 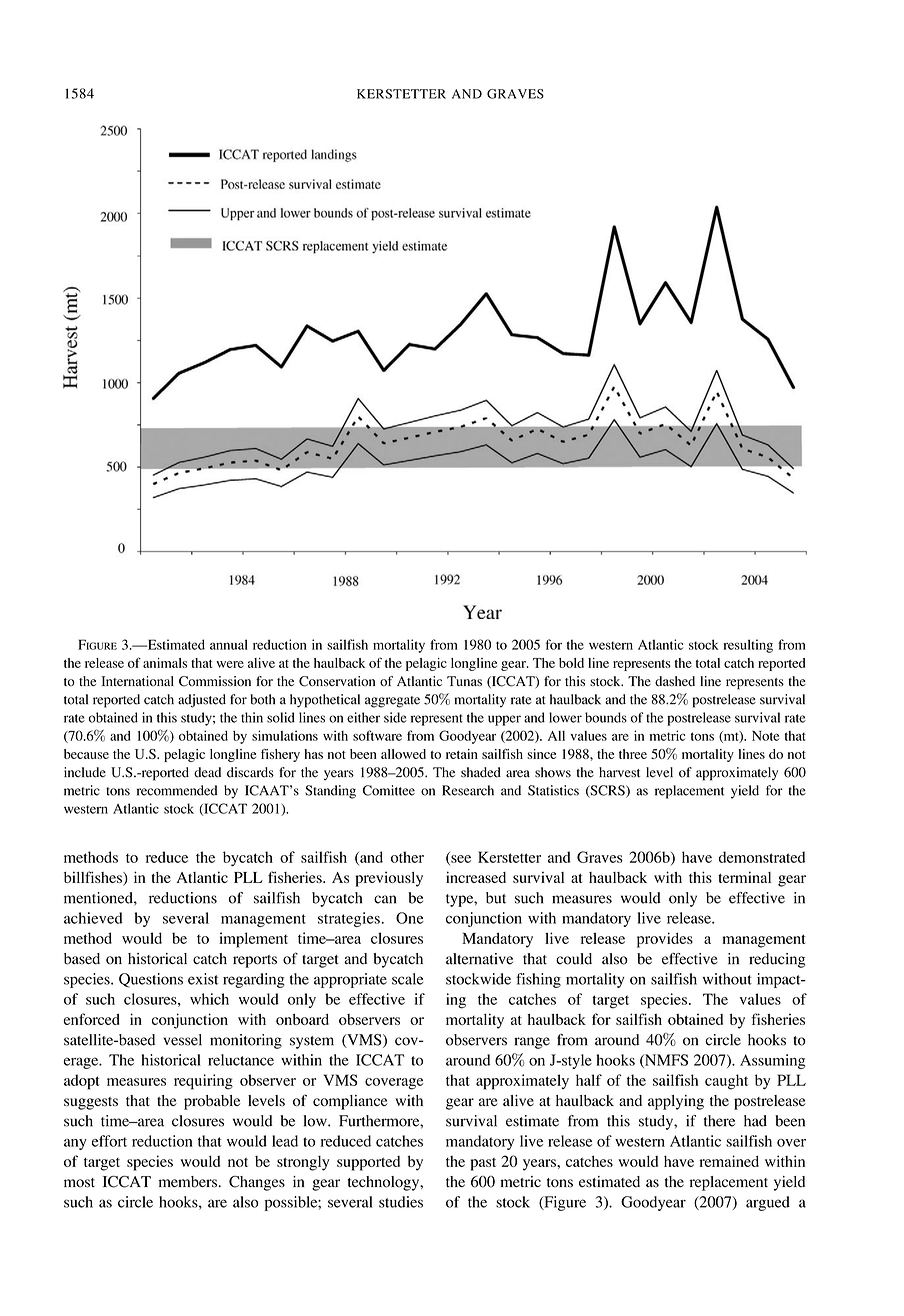 I want to click on three, so click(x=633, y=754).
